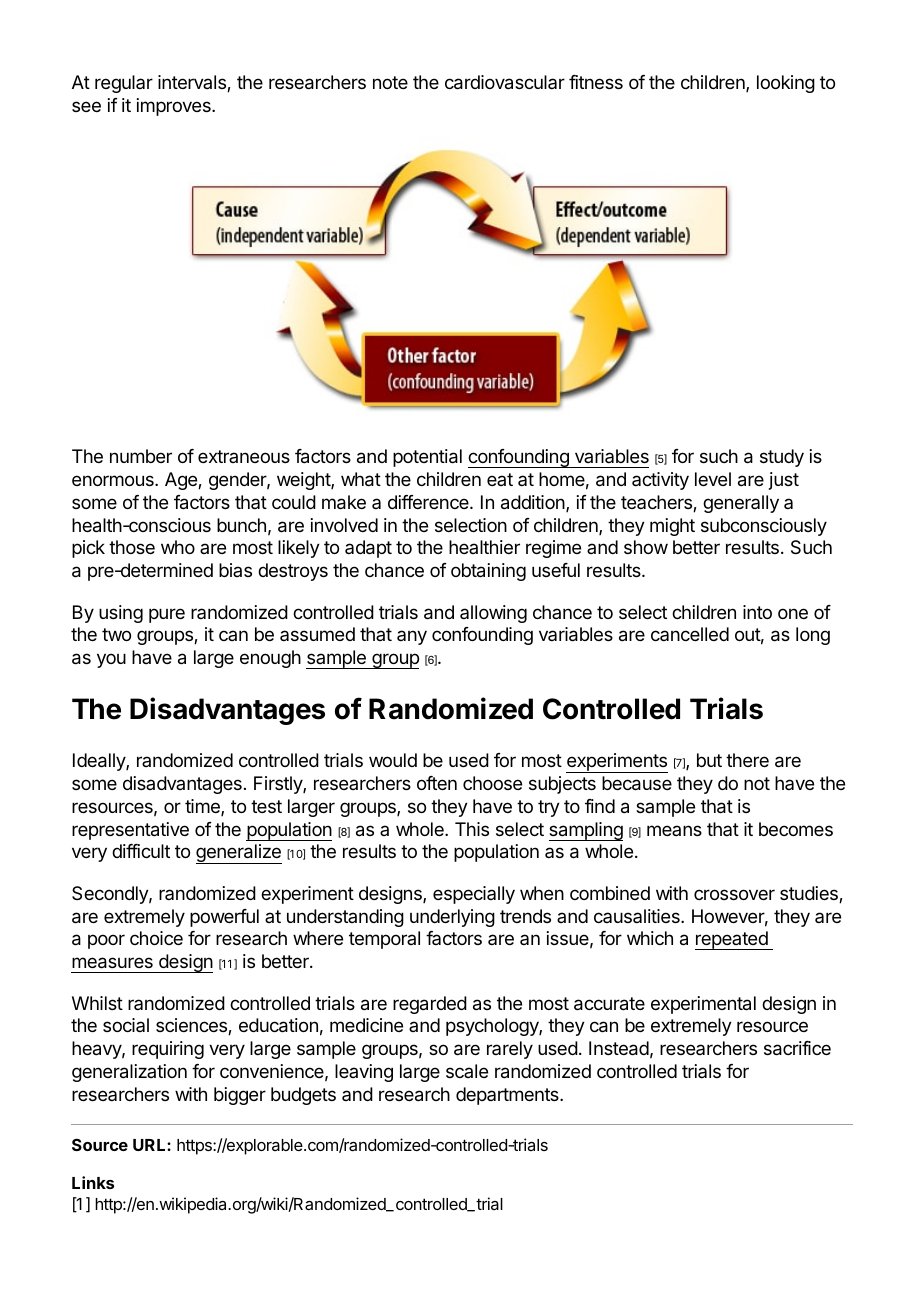  Describe the element at coordinates (412, 637) in the page. I see `any` at that location.
